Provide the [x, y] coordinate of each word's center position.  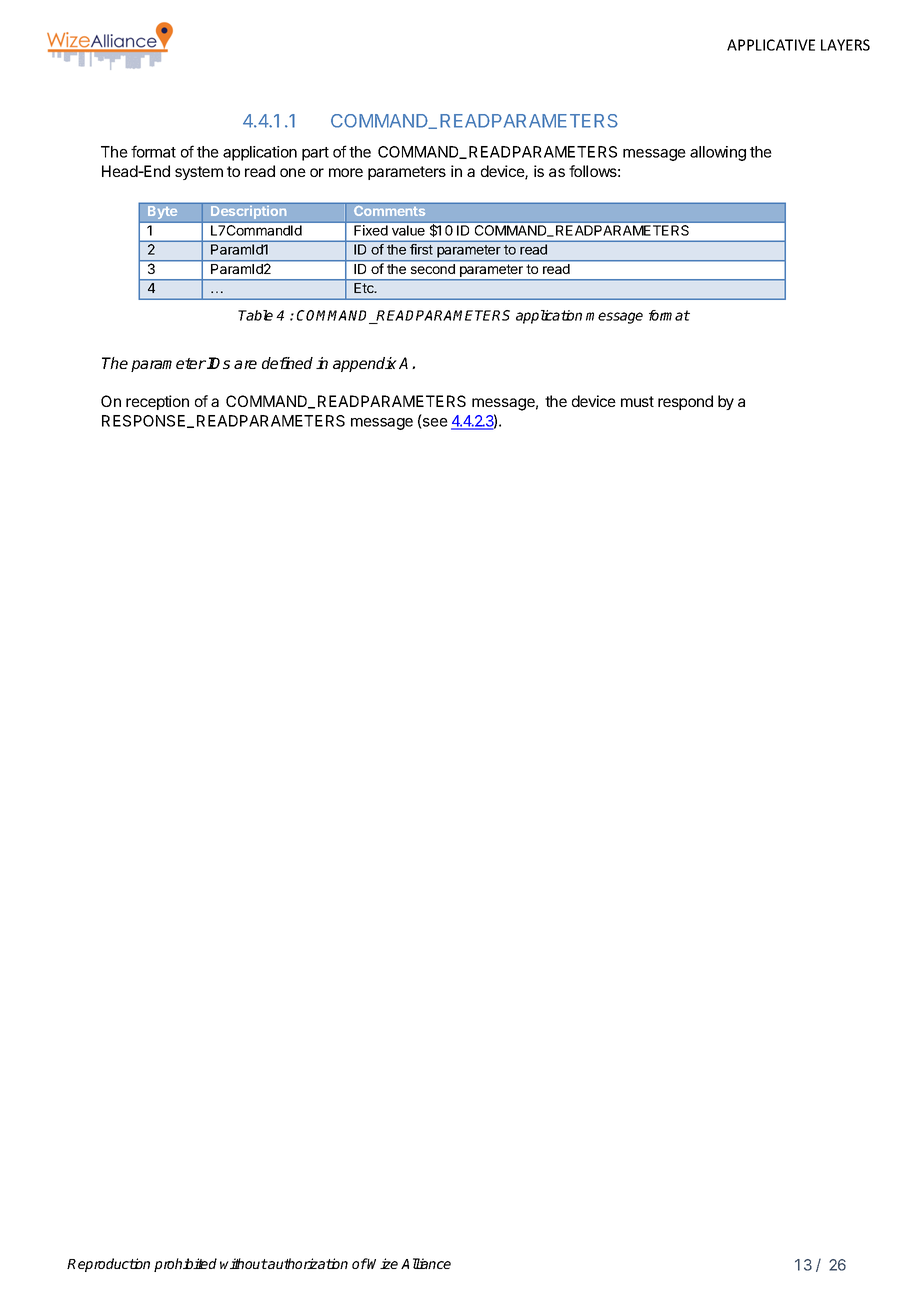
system [199, 173]
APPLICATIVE [771, 45]
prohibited [185, 1265]
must [637, 401]
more [346, 172]
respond [685, 402]
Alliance [426, 1263]
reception [157, 402]
